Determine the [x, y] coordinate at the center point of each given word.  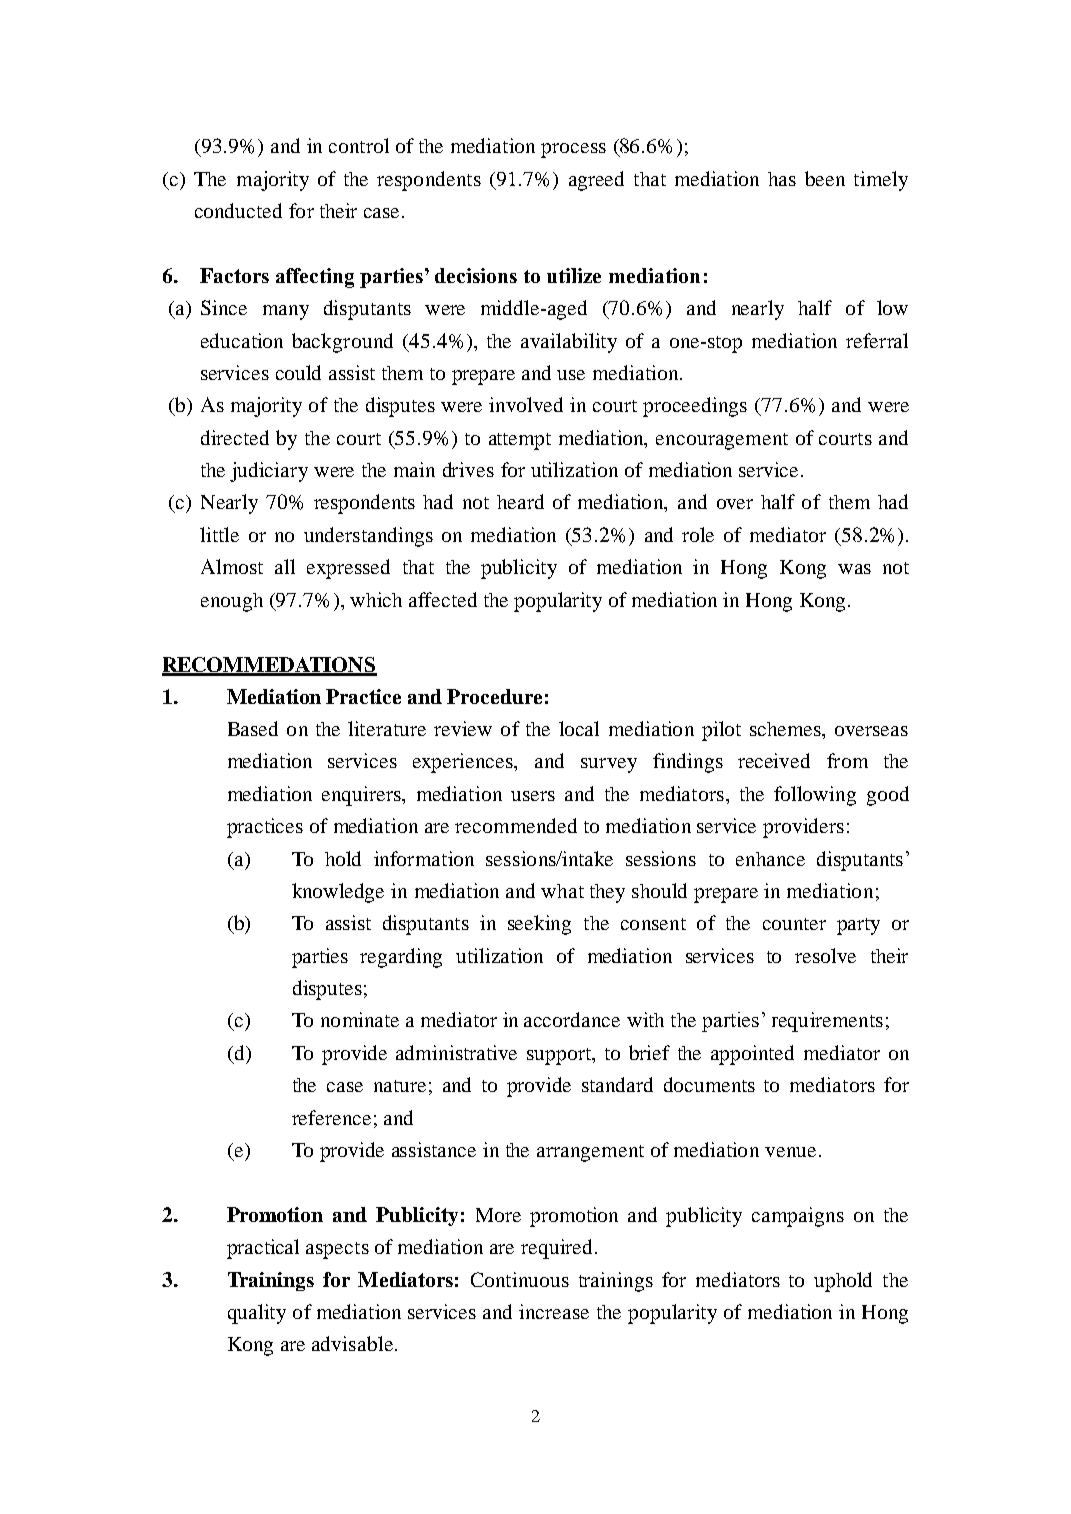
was [854, 569]
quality [257, 1314]
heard [520, 501]
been [825, 178]
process [573, 150]
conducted [238, 210]
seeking [539, 925]
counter [794, 924]
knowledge [338, 893]
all [285, 566]
